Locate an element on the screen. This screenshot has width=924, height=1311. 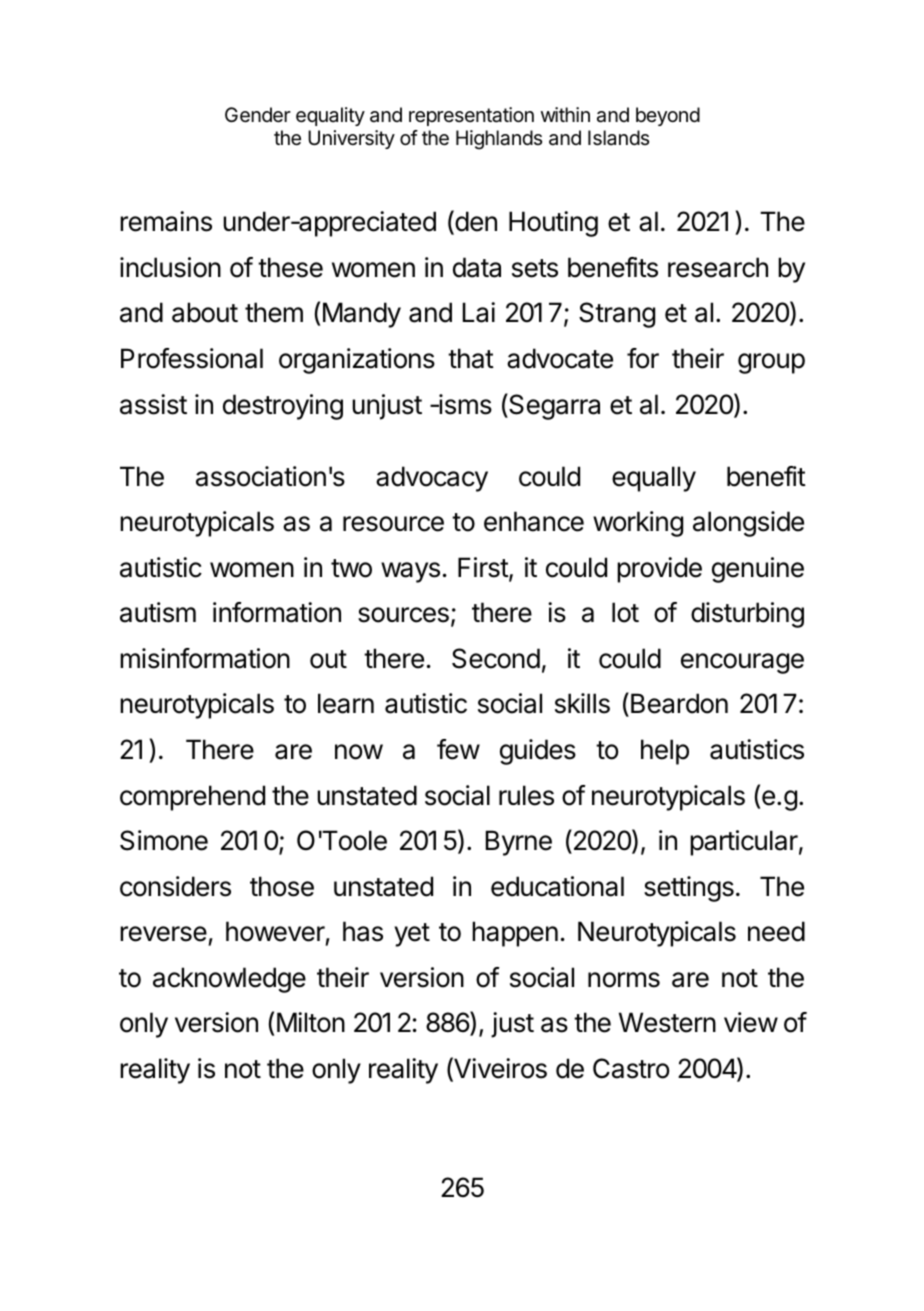
Highlands is located at coordinates (499, 140).
